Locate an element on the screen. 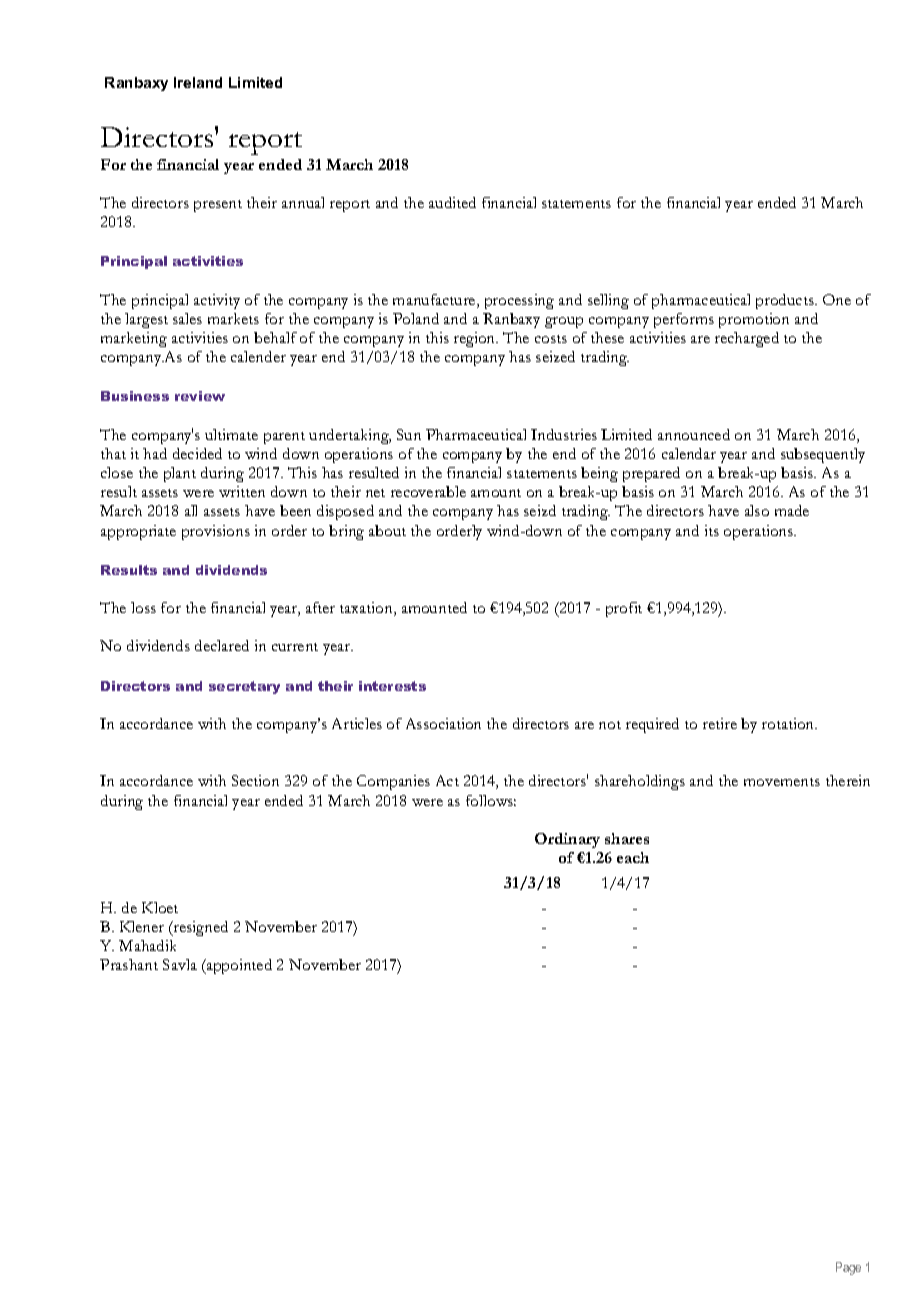  resigned is located at coordinates (200, 928).
